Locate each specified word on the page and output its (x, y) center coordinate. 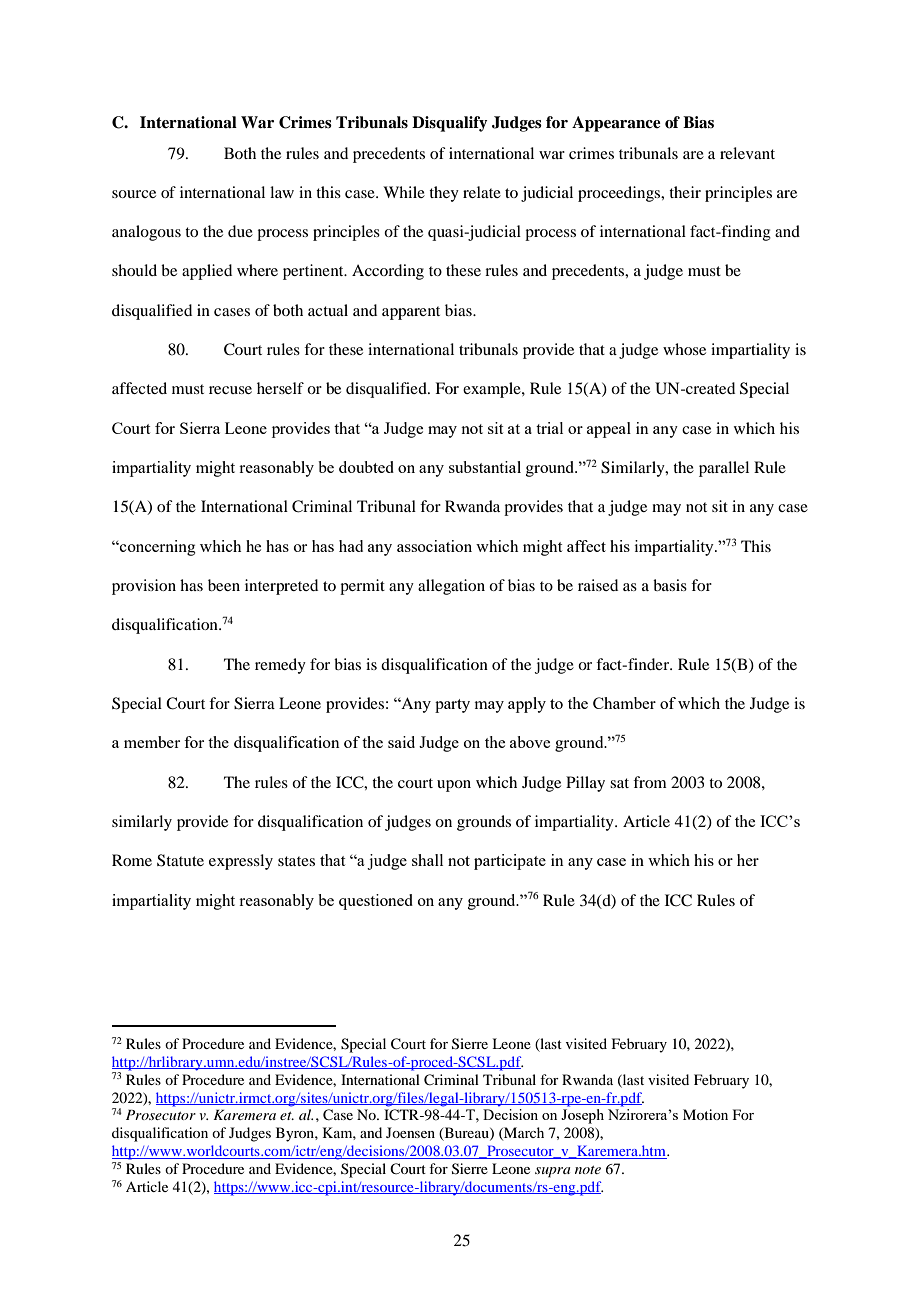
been (224, 585)
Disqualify (450, 124)
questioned (376, 902)
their (685, 192)
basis (670, 585)
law (282, 192)
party (452, 706)
